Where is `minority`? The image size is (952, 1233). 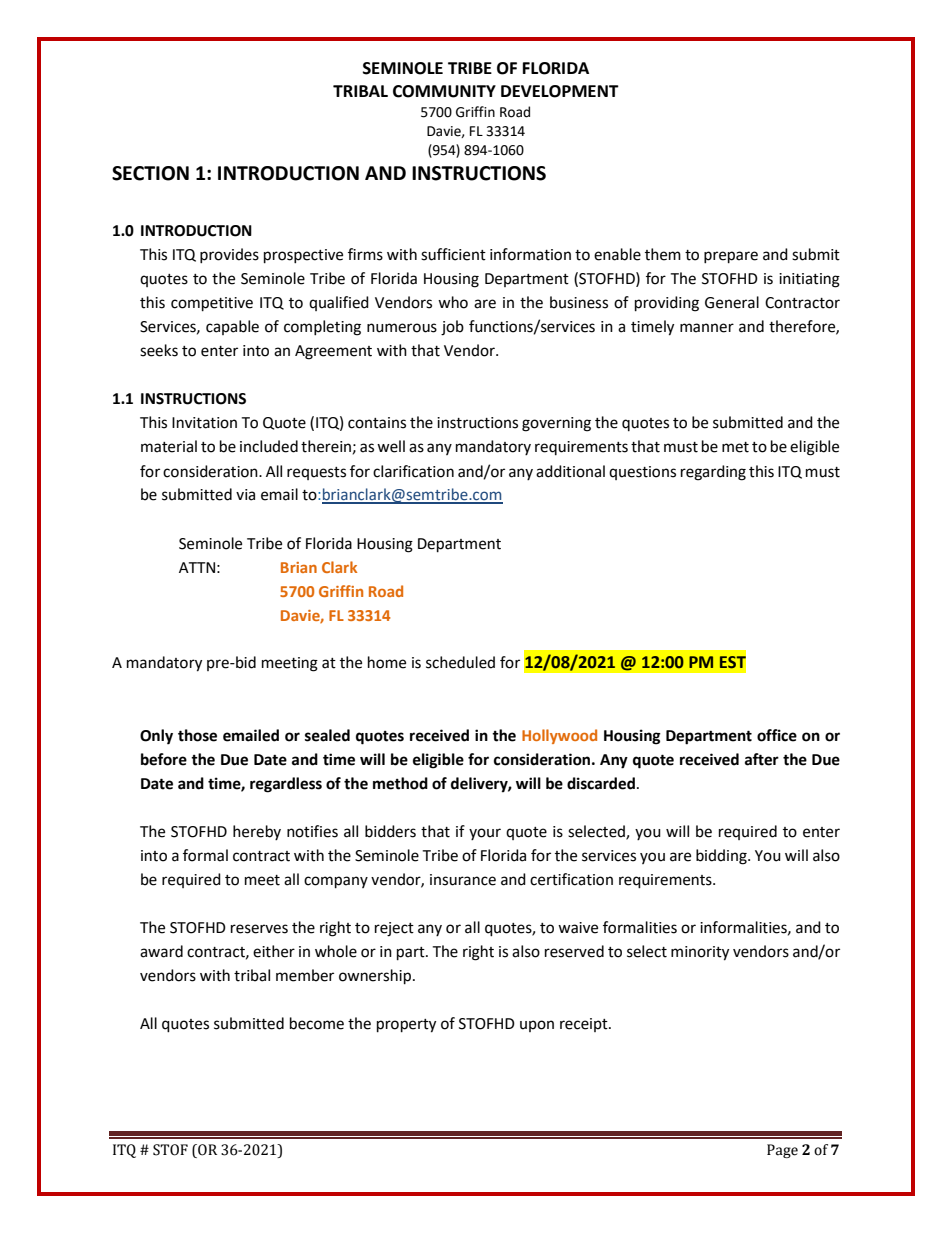 minority is located at coordinates (700, 953).
